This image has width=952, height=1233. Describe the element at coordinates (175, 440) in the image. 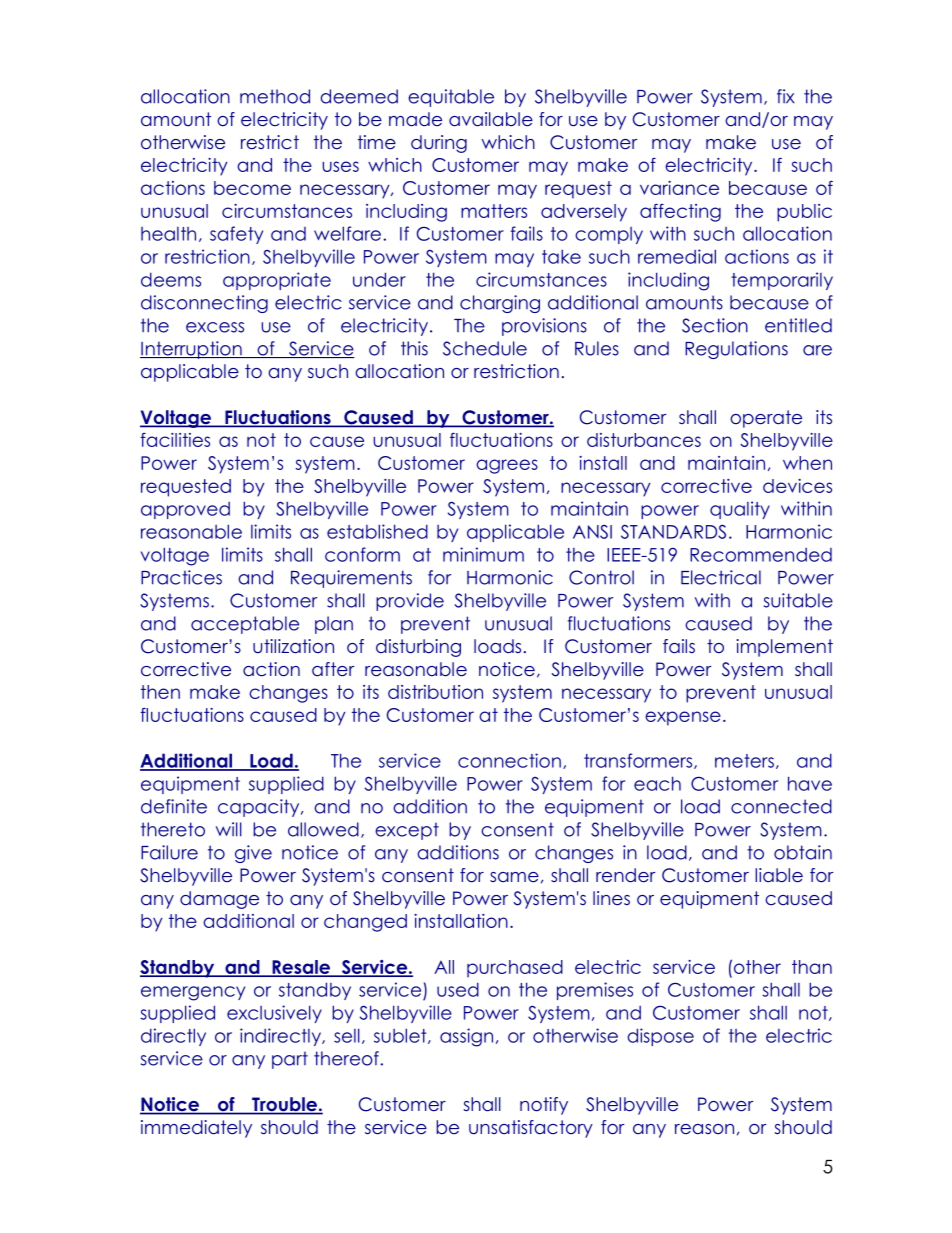

I see `facilities` at that location.
